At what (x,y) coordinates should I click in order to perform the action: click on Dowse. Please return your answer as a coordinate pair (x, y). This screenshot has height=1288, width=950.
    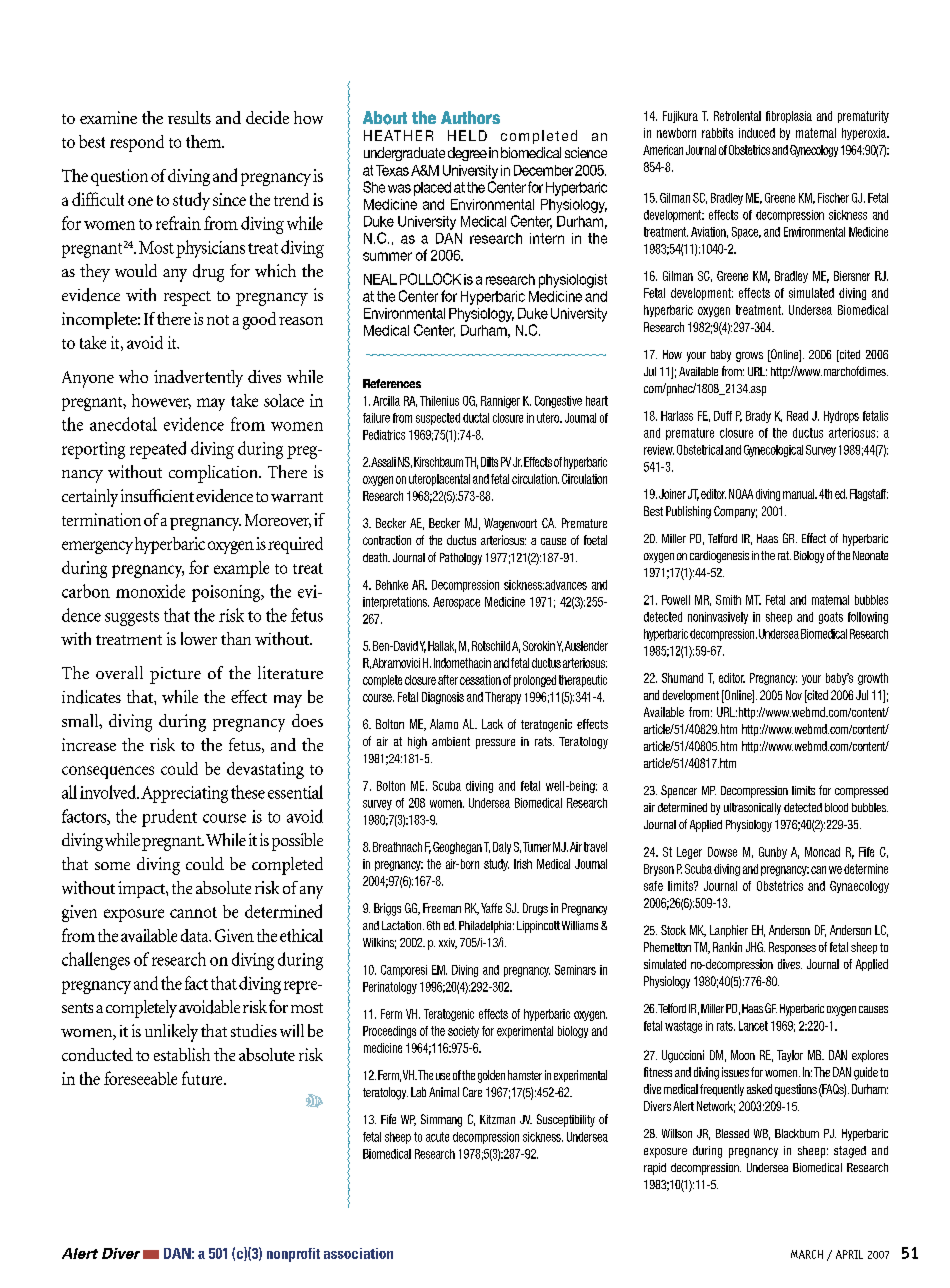
    Looking at the image, I should click on (722, 852).
